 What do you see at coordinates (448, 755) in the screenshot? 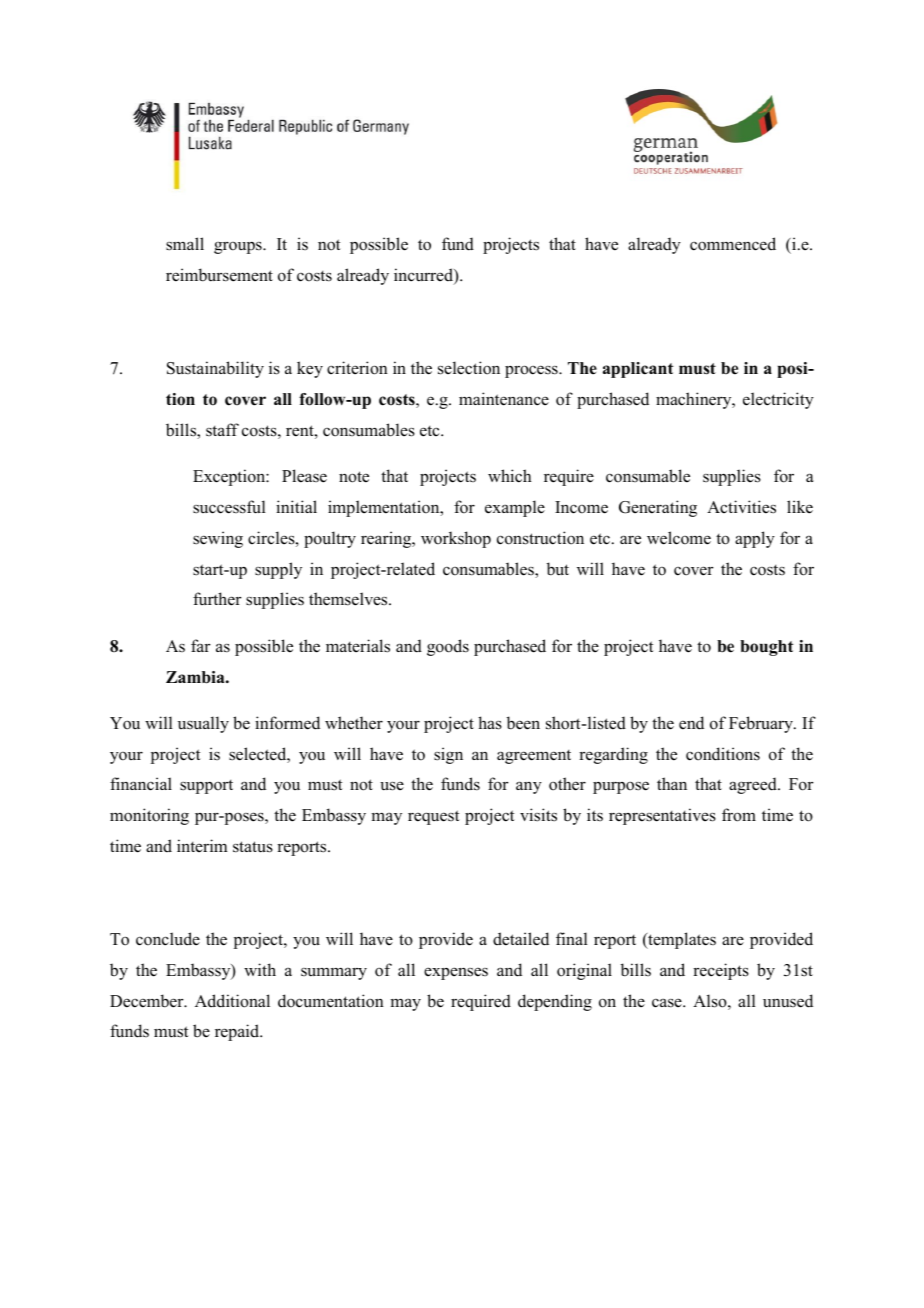
I see `sign` at bounding box center [448, 755].
